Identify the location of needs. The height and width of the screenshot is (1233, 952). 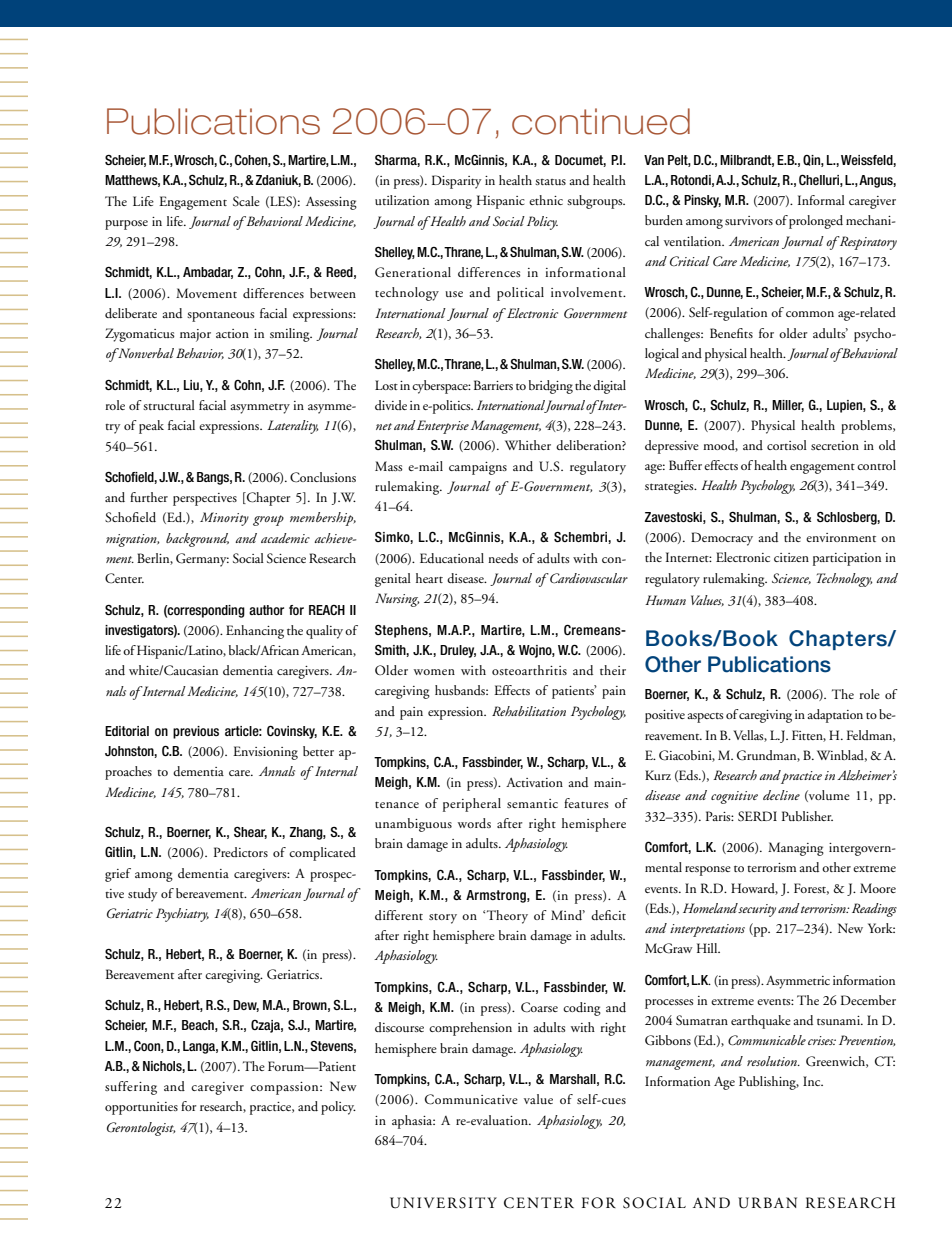
(503, 558).
